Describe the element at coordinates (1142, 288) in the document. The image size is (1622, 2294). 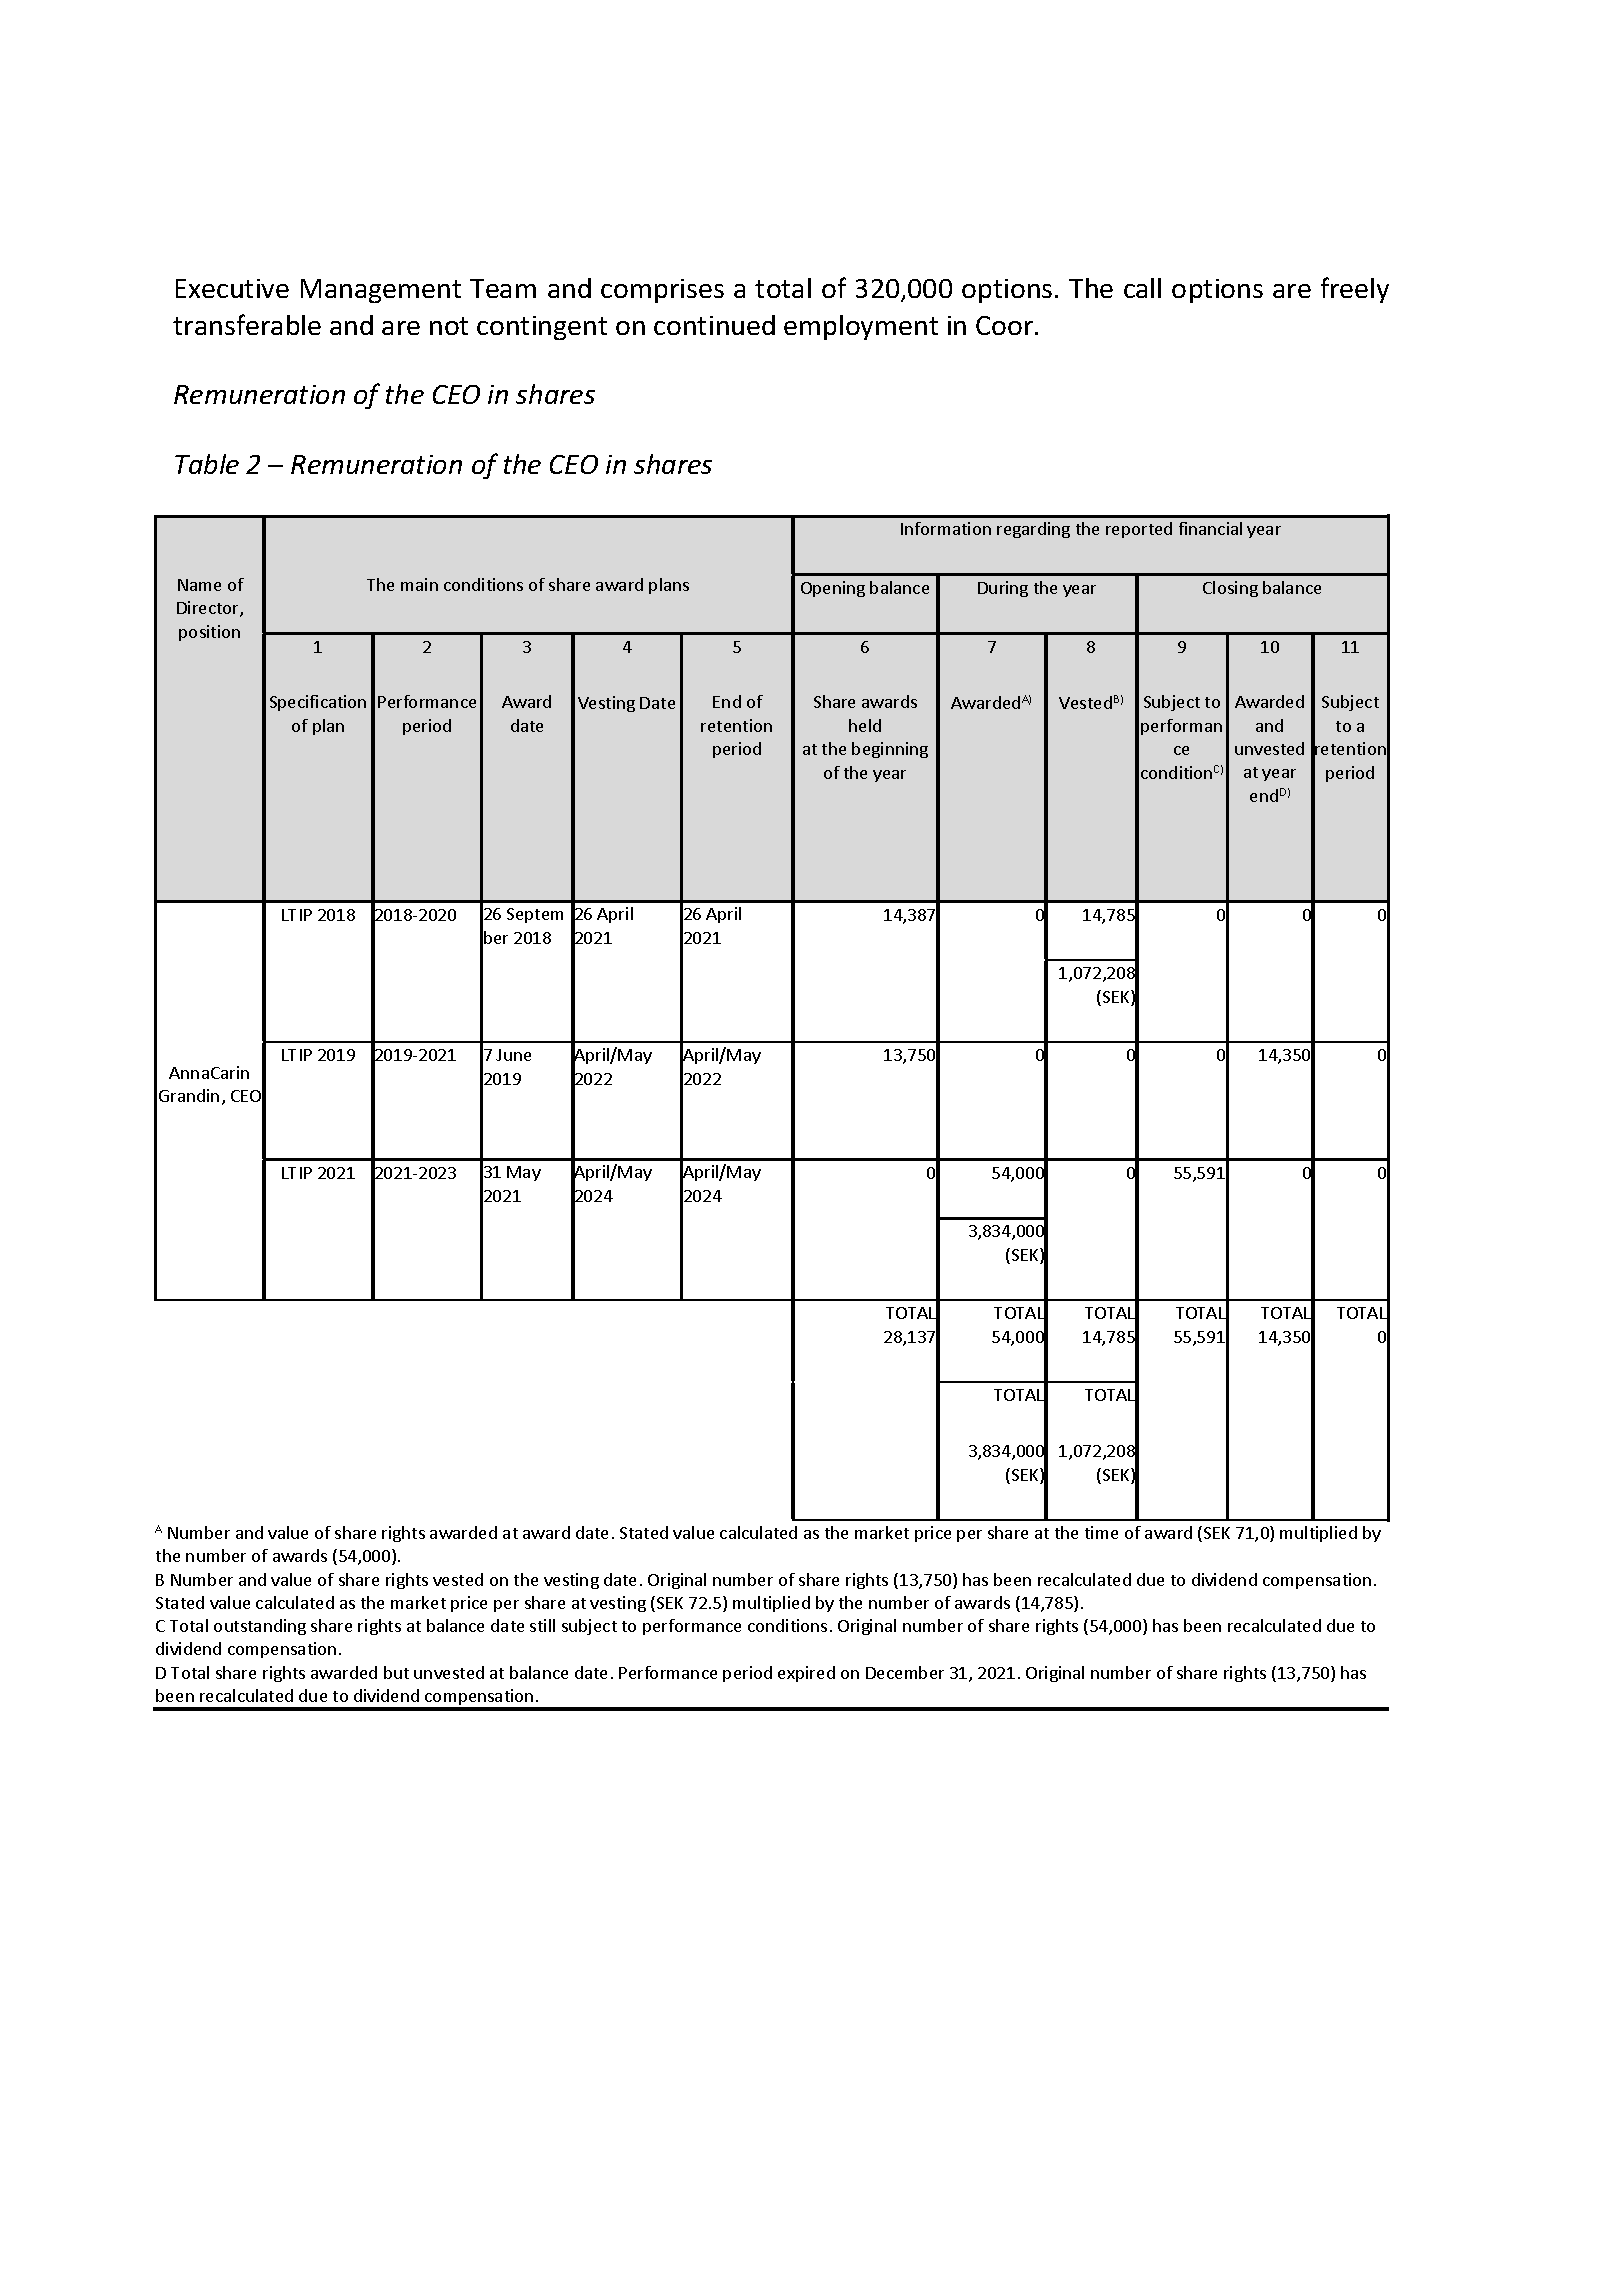
I see `call` at that location.
